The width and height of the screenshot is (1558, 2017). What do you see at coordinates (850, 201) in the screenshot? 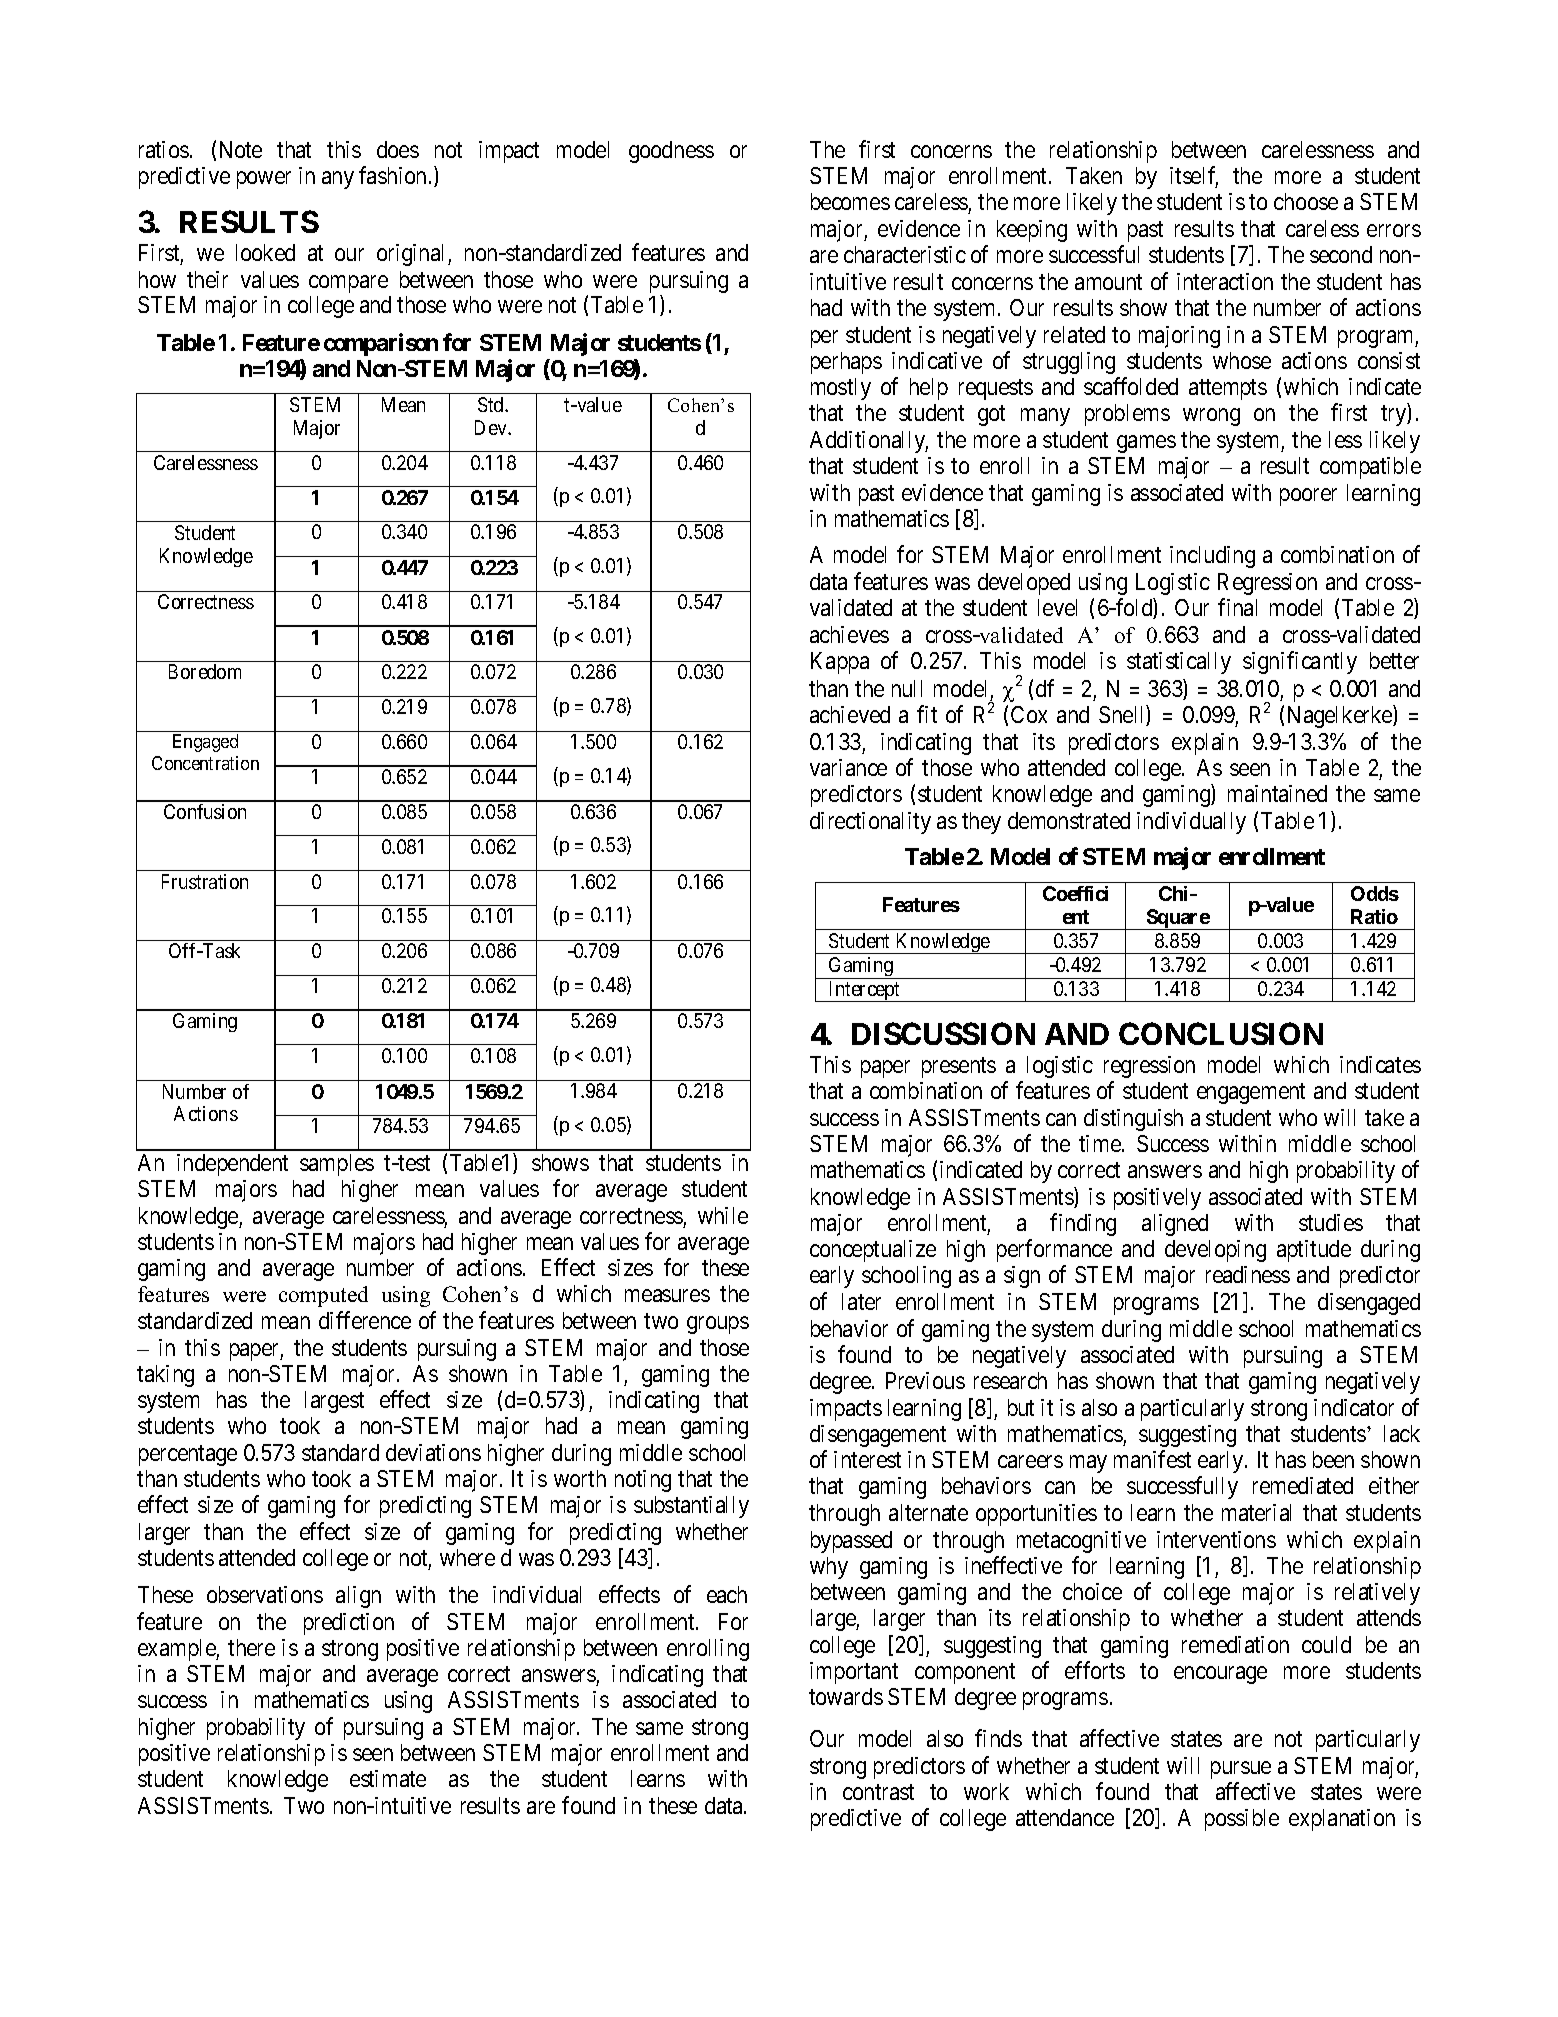
I see `becomes` at bounding box center [850, 201].
